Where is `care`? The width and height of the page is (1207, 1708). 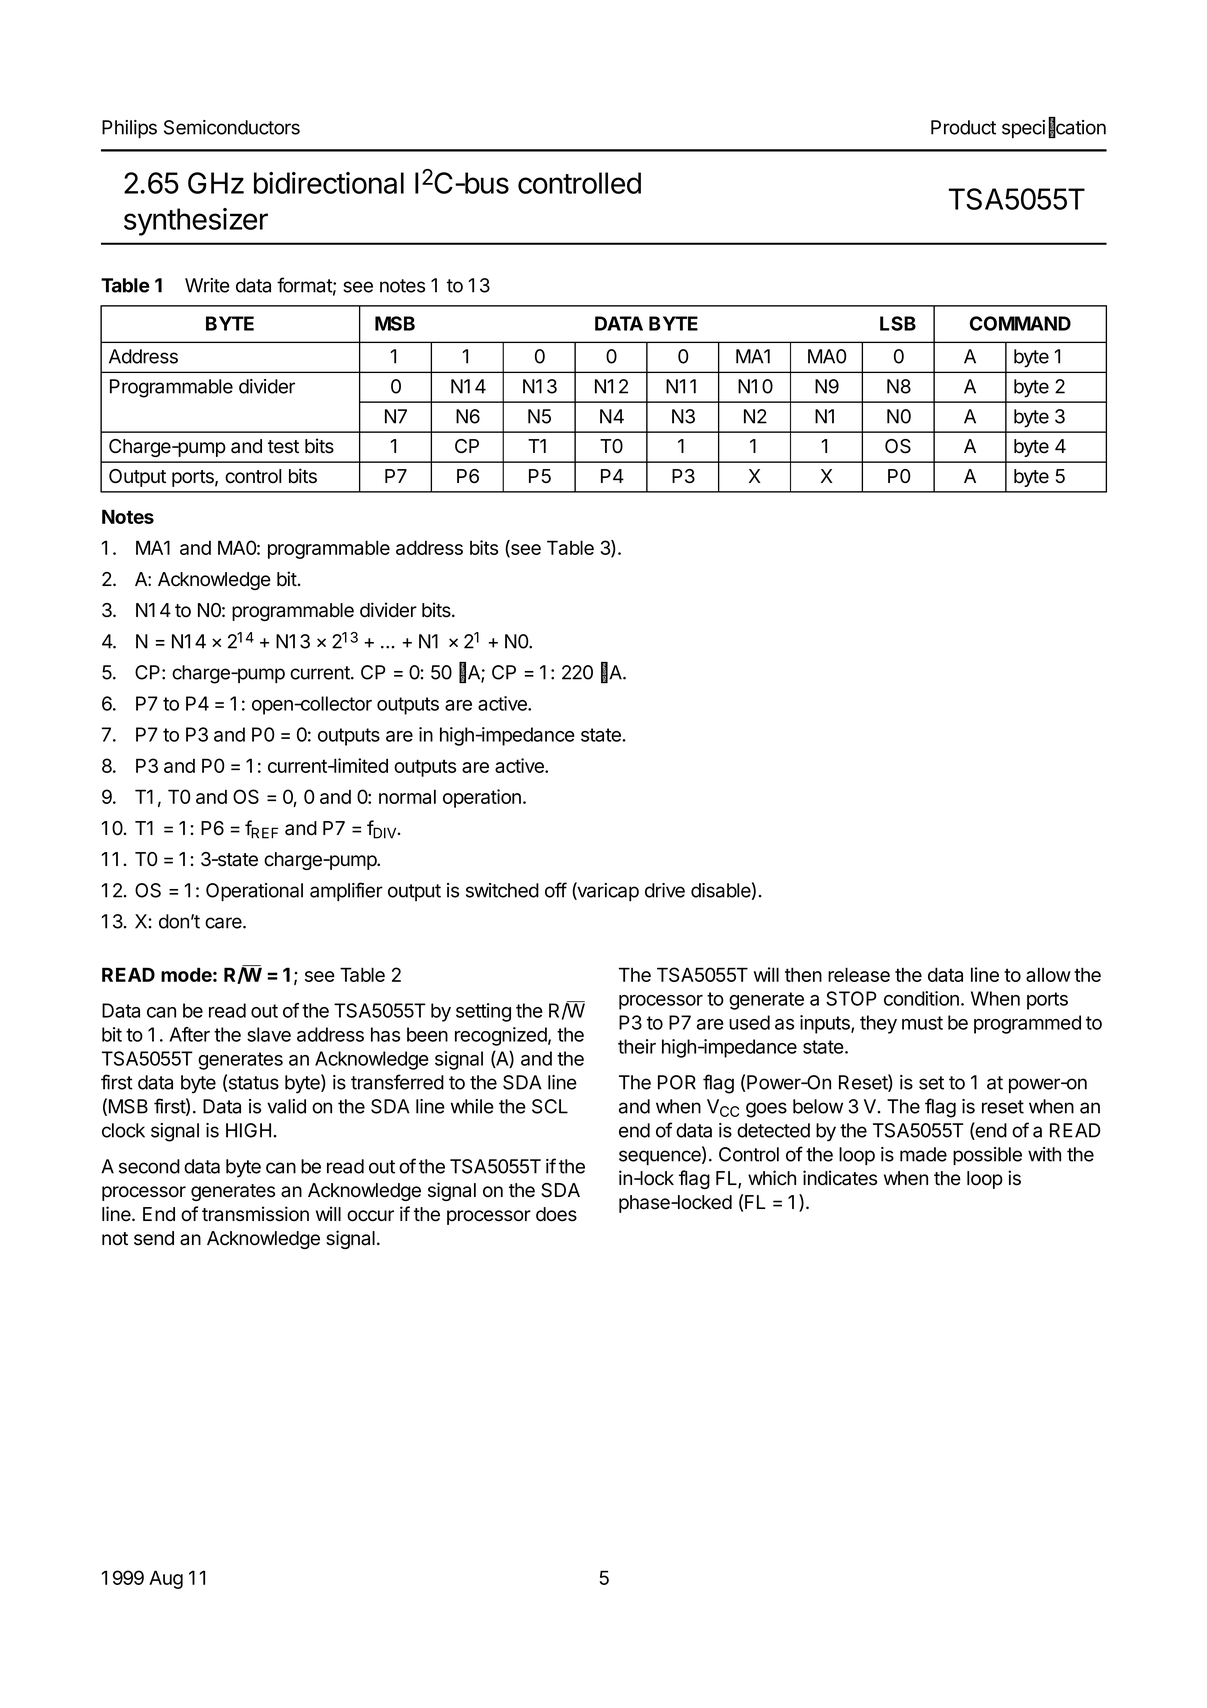 care is located at coordinates (224, 923).
